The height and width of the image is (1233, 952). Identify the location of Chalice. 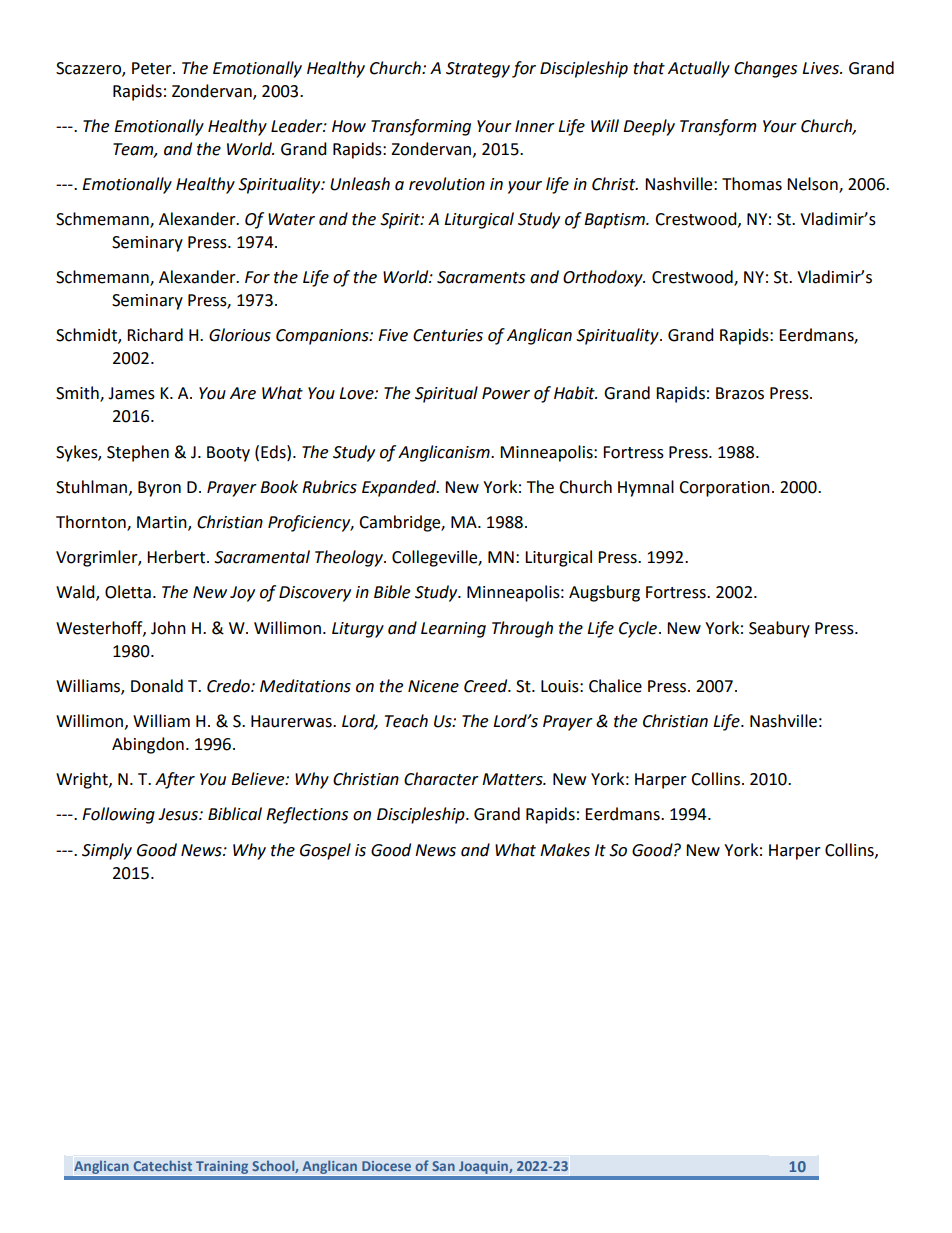
(615, 686).
